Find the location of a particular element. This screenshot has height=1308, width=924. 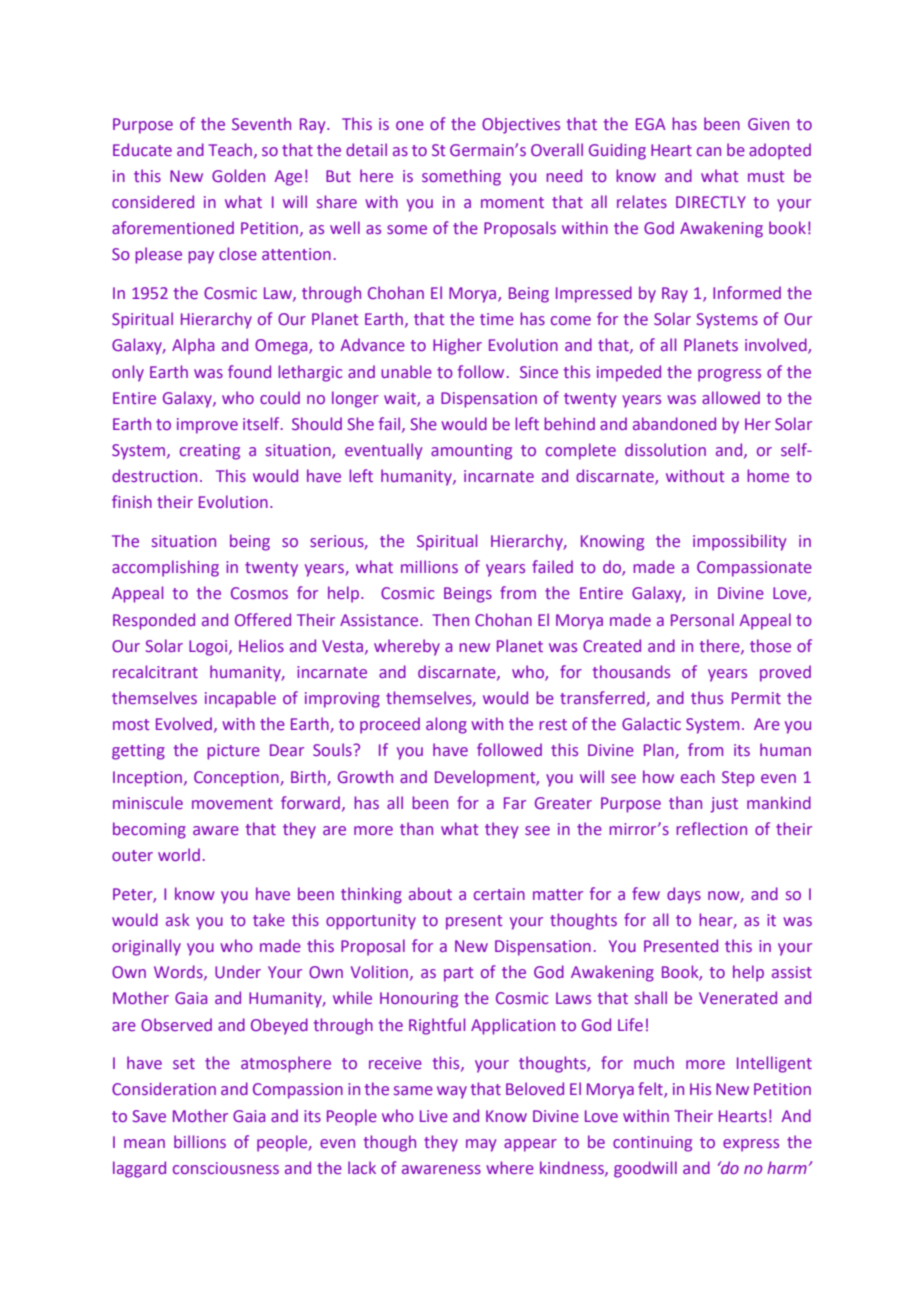

Far is located at coordinates (515, 803).
